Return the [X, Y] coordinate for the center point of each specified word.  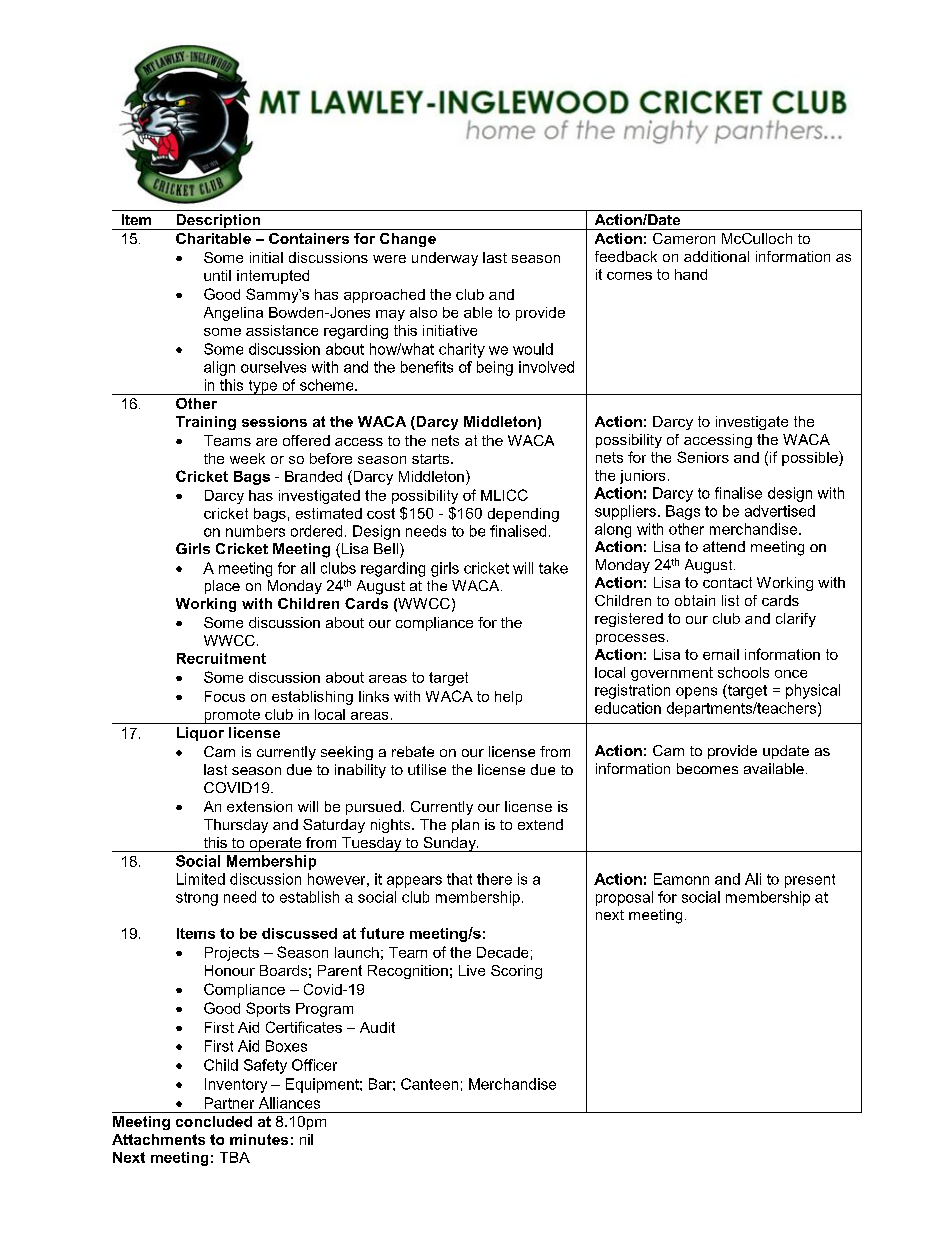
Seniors [703, 457]
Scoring [516, 972]
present [810, 881]
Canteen [429, 1084]
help [508, 698]
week [247, 458]
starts [432, 459]
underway [445, 259]
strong [197, 899]
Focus [225, 696]
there [494, 879]
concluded [214, 1121]
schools [743, 672]
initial [266, 257]
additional [716, 256]
